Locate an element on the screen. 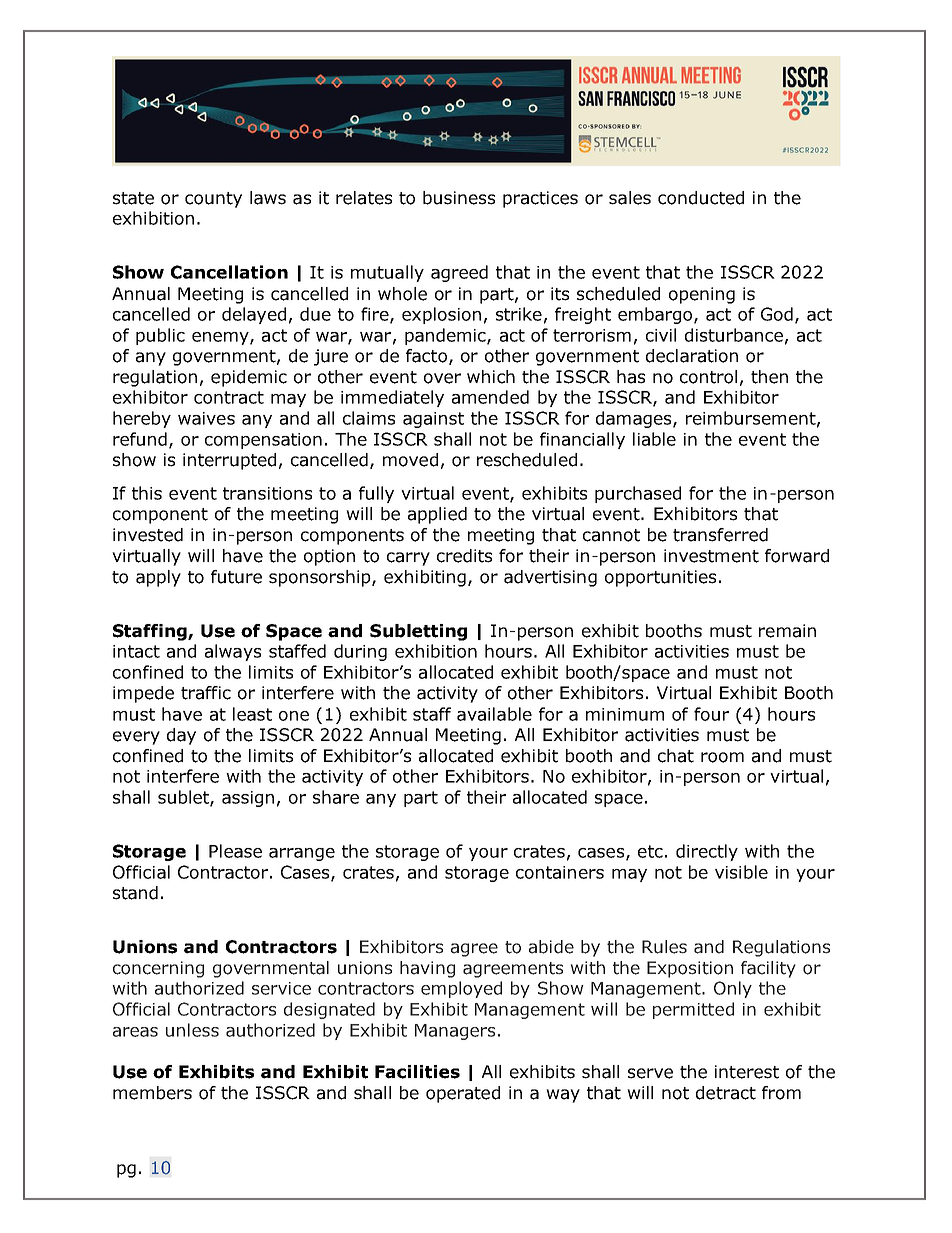  available is located at coordinates (494, 714).
